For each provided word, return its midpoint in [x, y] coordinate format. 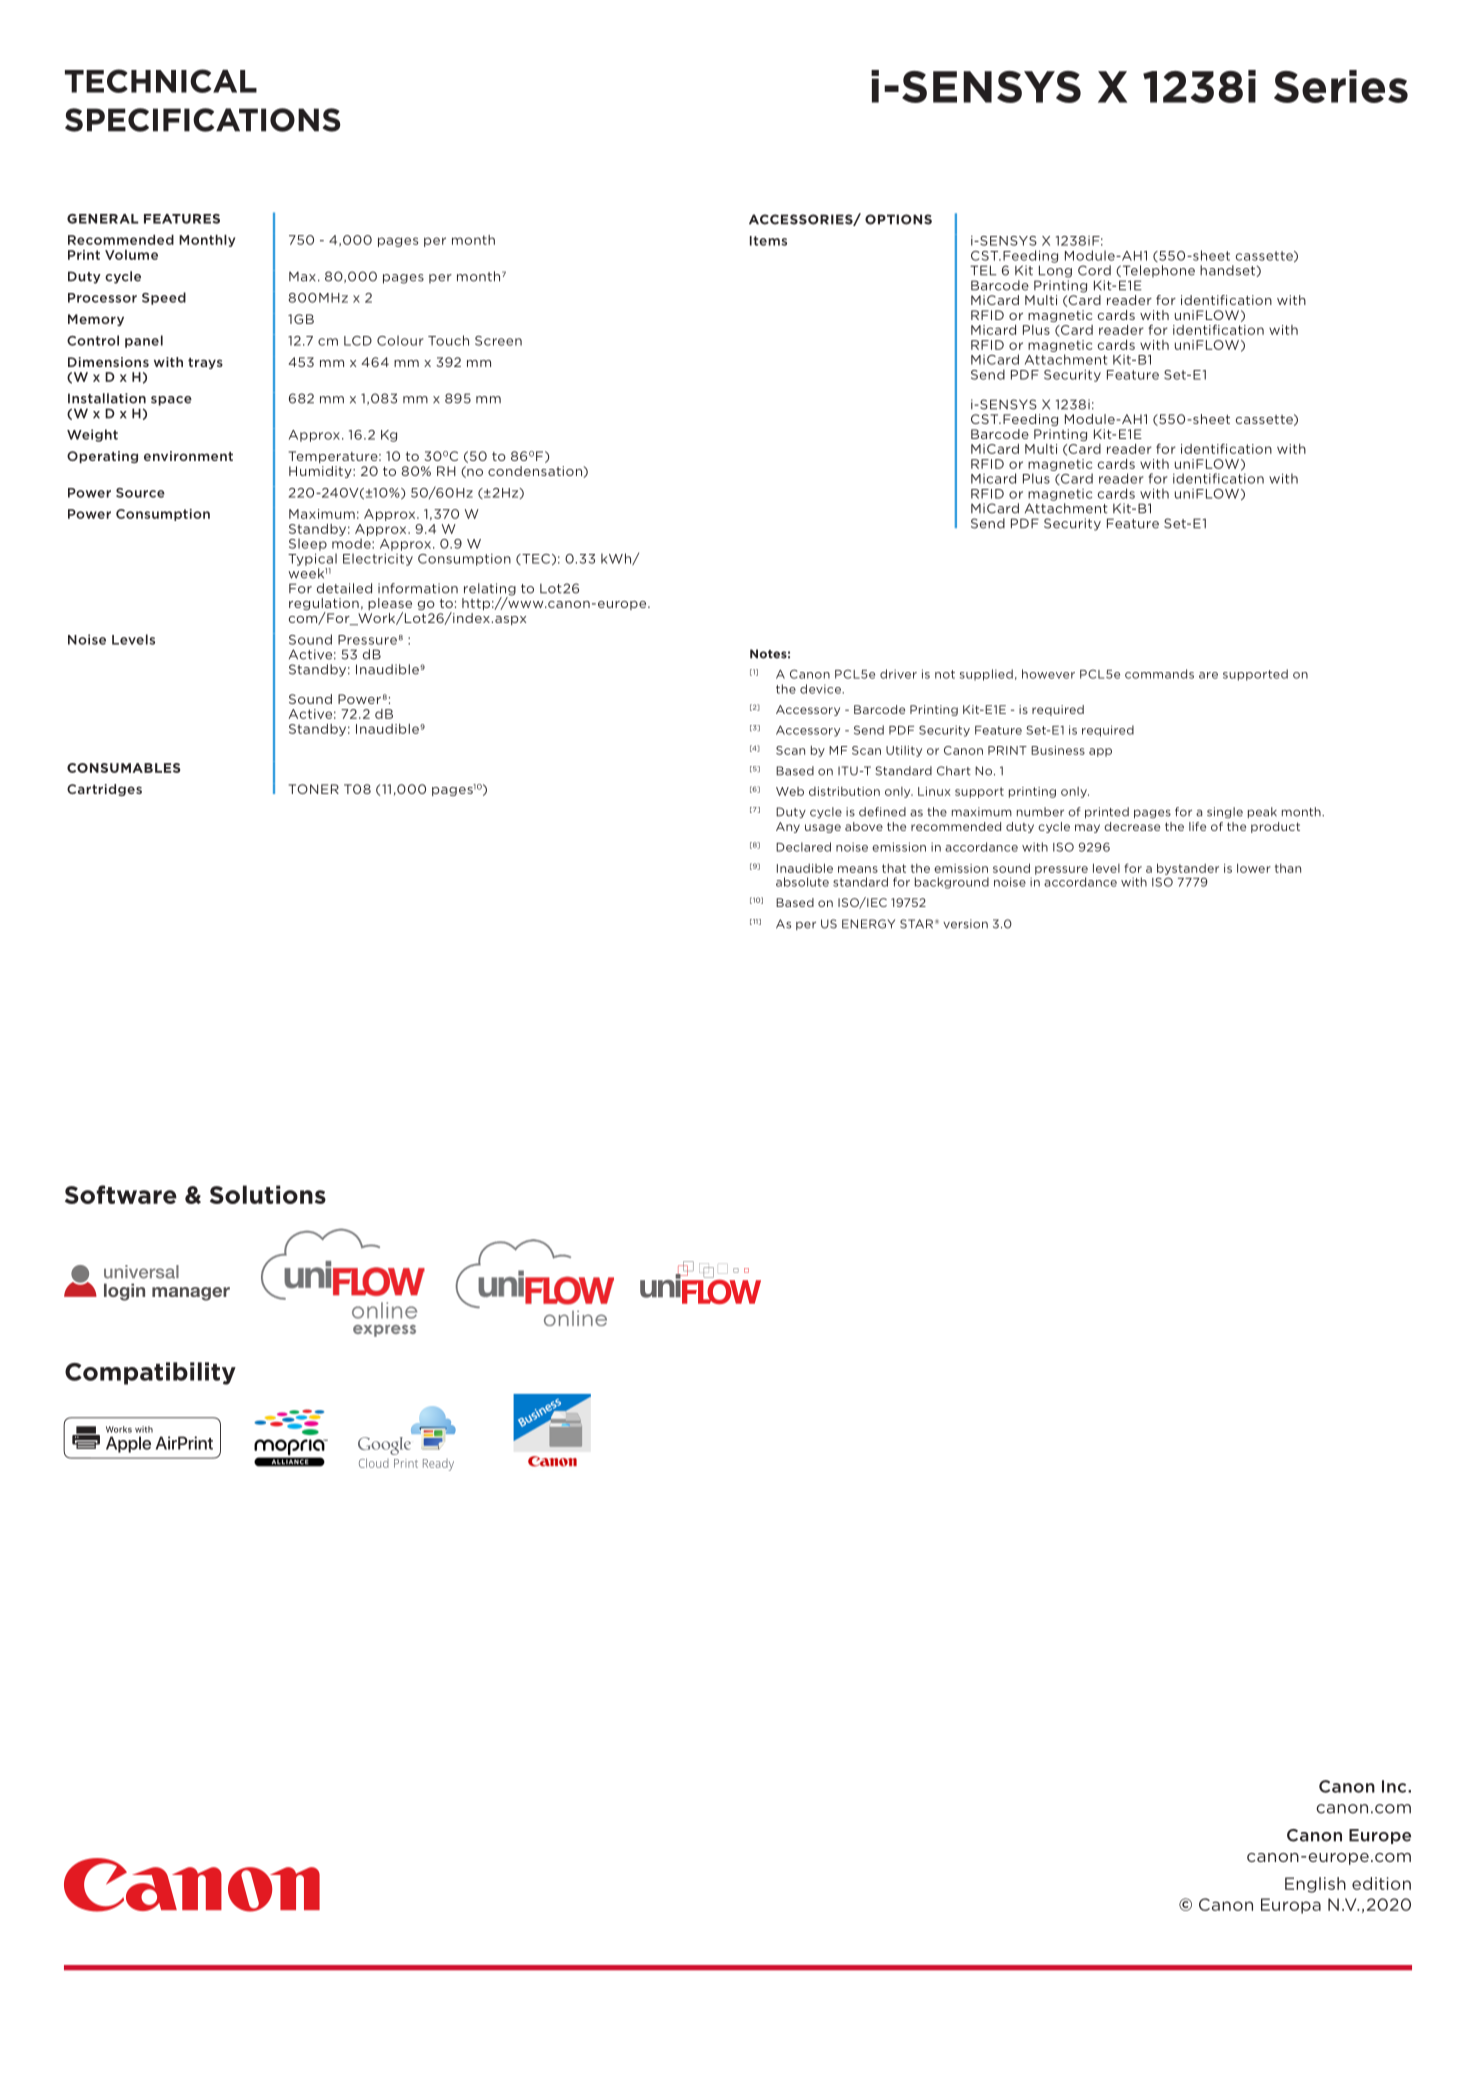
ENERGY [868, 924]
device [821, 689]
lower [1254, 868]
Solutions [268, 1194]
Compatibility [150, 1373]
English [1315, 1885]
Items [768, 241]
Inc [1395, 1786]
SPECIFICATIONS [203, 120]
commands [1159, 674]
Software [121, 1194]
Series [1341, 86]
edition [1381, 1883]
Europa [1291, 1906]
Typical [312, 559]
